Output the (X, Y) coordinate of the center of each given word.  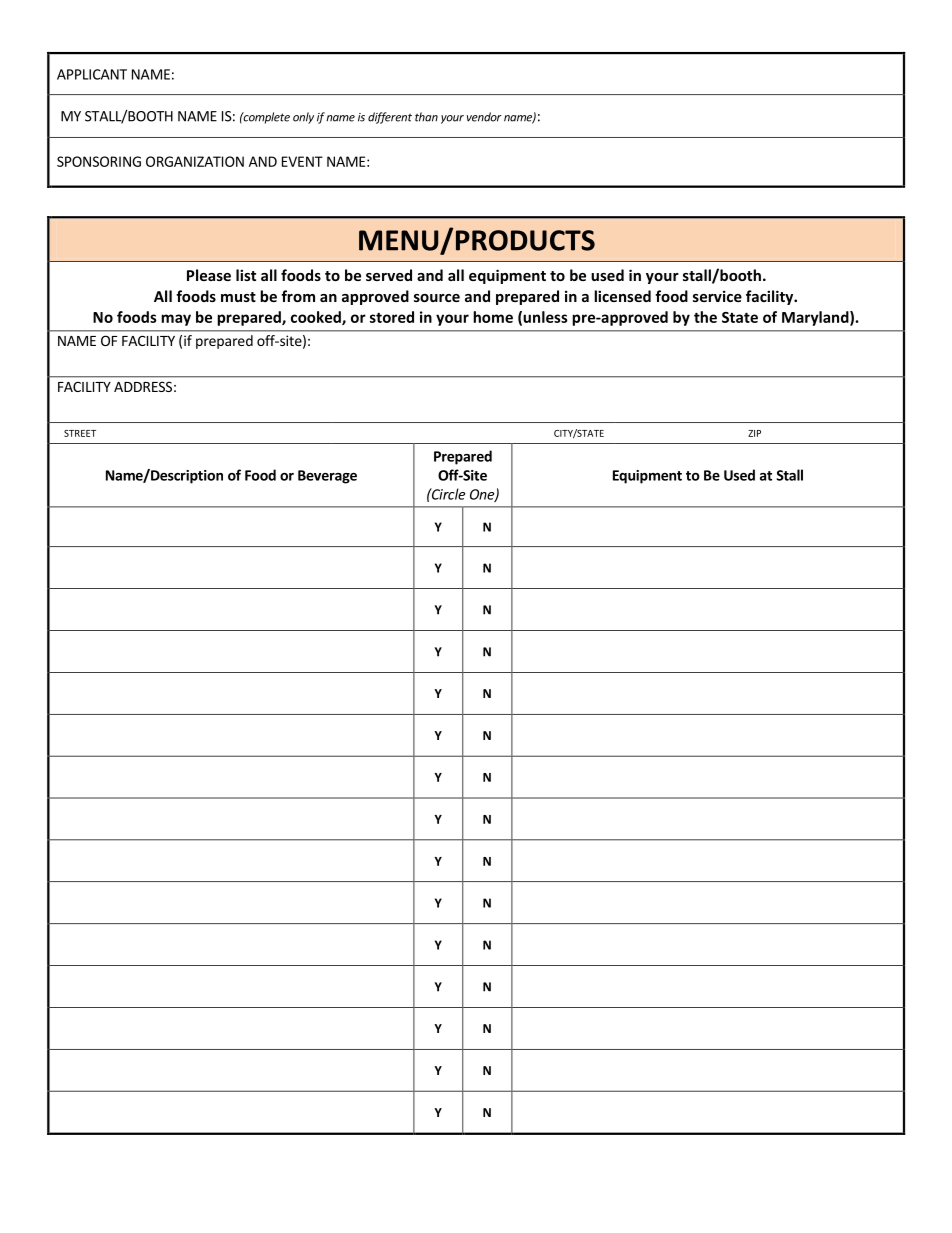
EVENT (302, 161)
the (705, 317)
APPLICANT (92, 74)
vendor (484, 117)
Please (209, 275)
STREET (80, 433)
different (390, 118)
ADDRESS (143, 386)
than (426, 117)
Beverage (327, 477)
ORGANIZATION (195, 161)
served (389, 275)
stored (392, 317)
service (717, 296)
